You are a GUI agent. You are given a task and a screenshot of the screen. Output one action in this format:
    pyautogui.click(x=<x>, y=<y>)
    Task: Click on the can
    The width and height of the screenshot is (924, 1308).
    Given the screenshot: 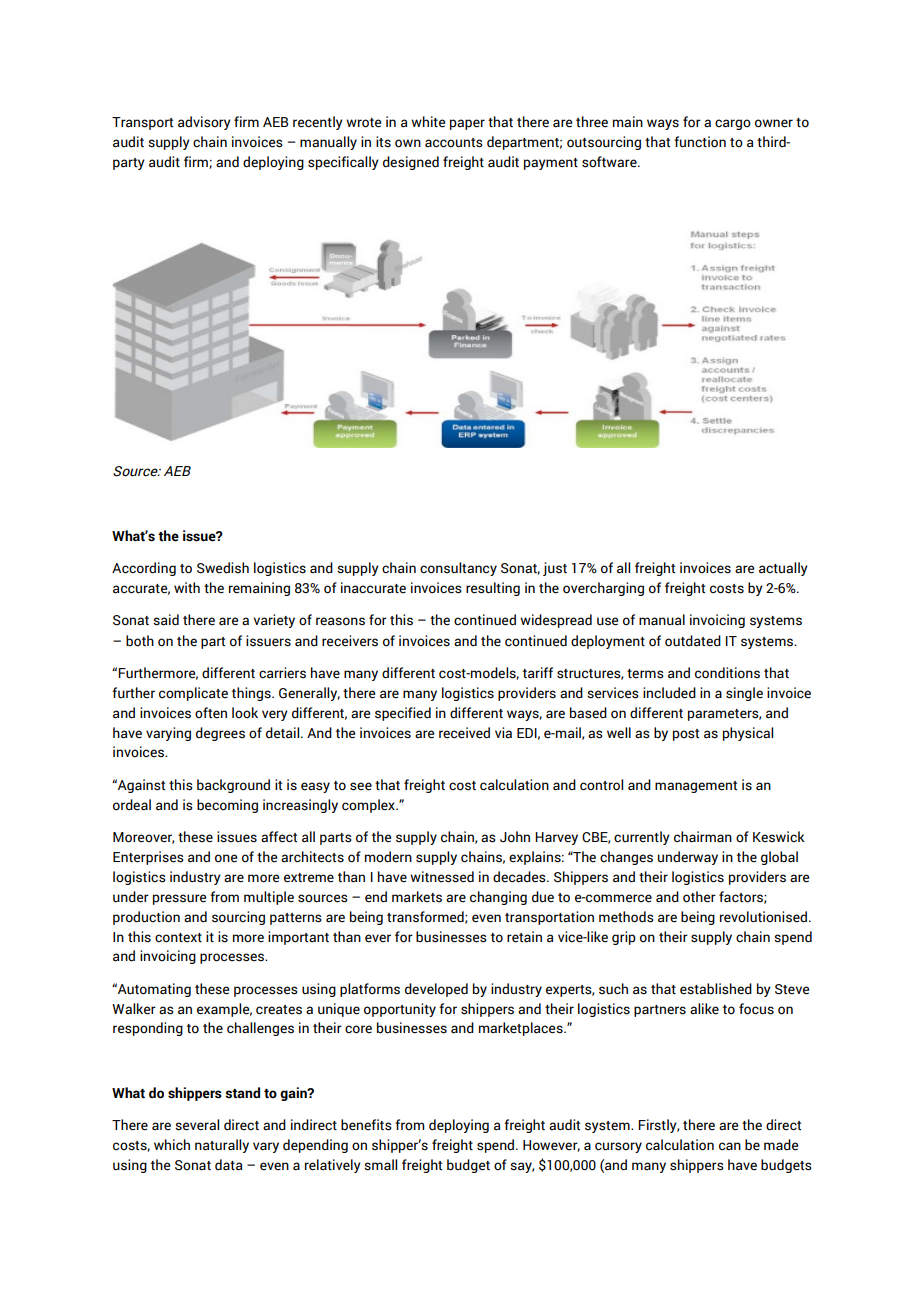 What is the action you would take?
    pyautogui.click(x=730, y=1146)
